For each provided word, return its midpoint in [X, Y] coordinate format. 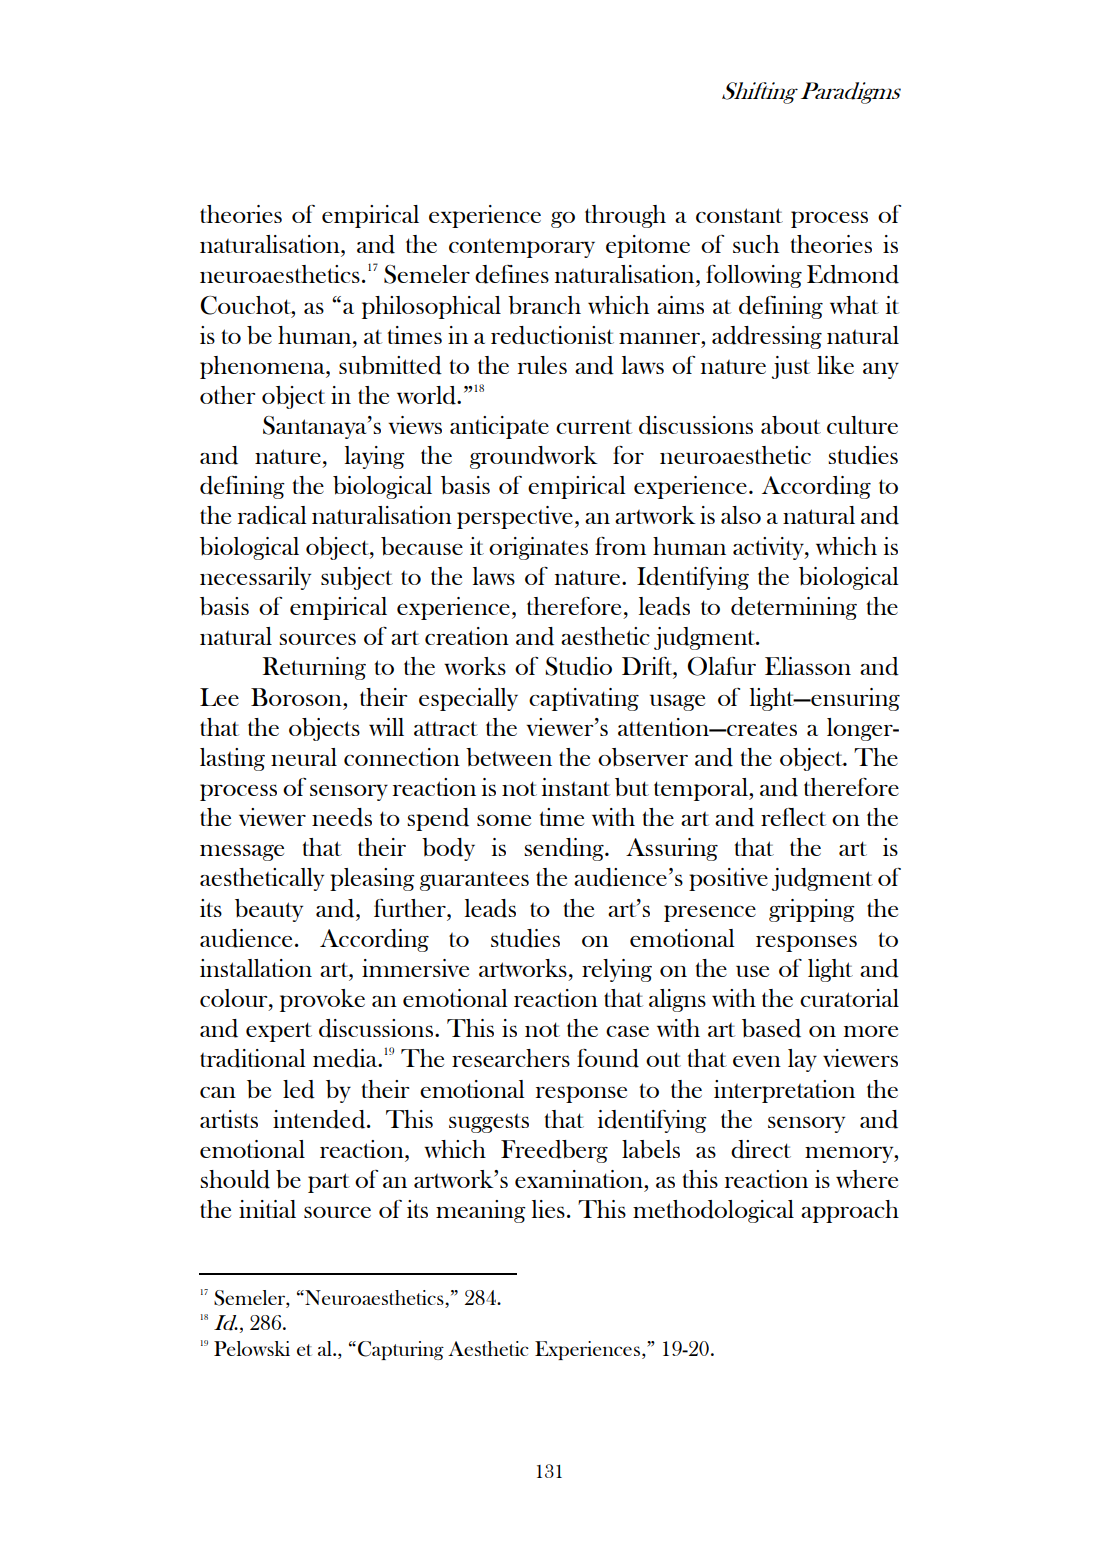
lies [548, 1209]
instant [576, 787]
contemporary [522, 248]
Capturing [401, 1350]
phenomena [264, 367]
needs [342, 817]
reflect [793, 817]
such [756, 244]
